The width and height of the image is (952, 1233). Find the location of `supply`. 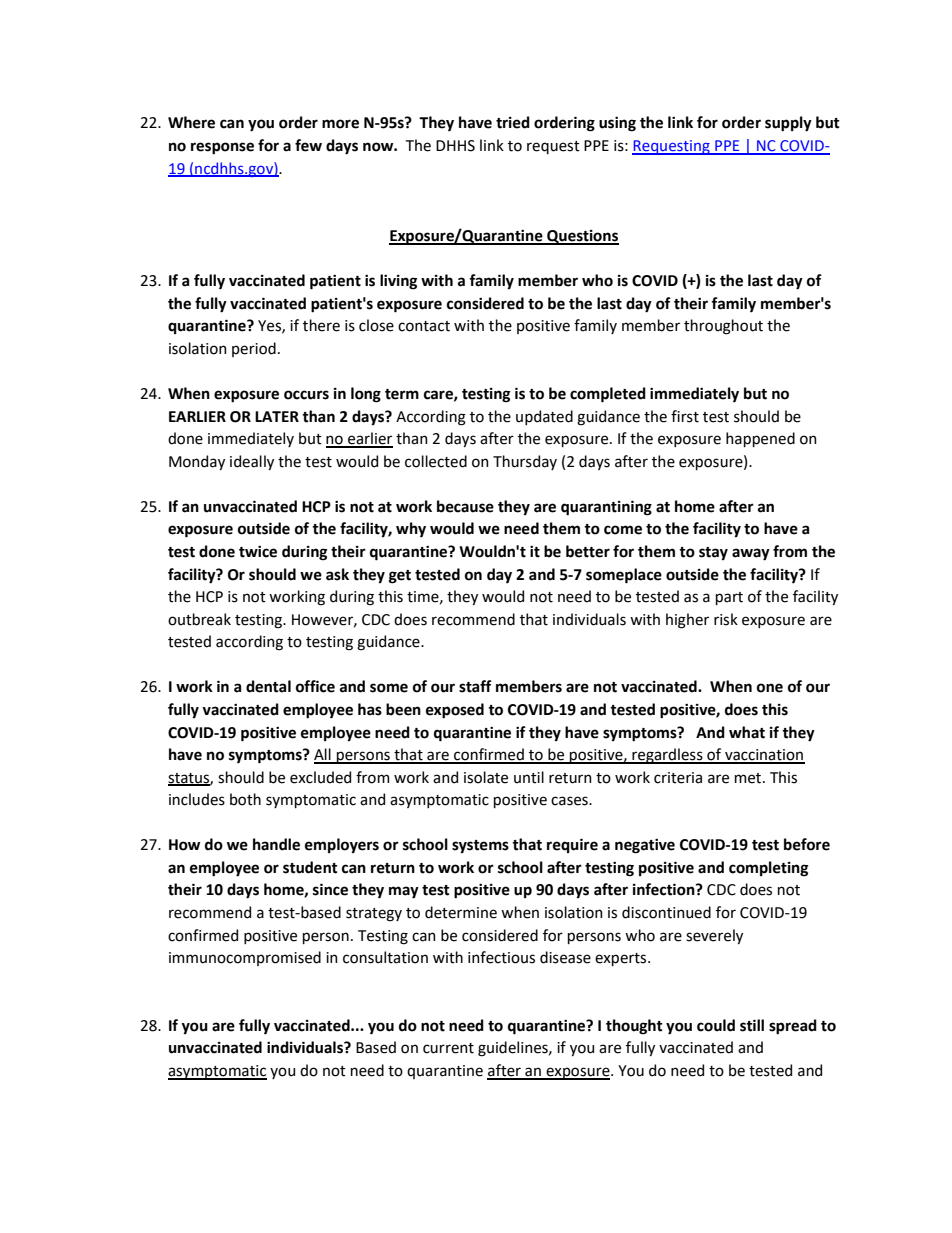

supply is located at coordinates (788, 124).
